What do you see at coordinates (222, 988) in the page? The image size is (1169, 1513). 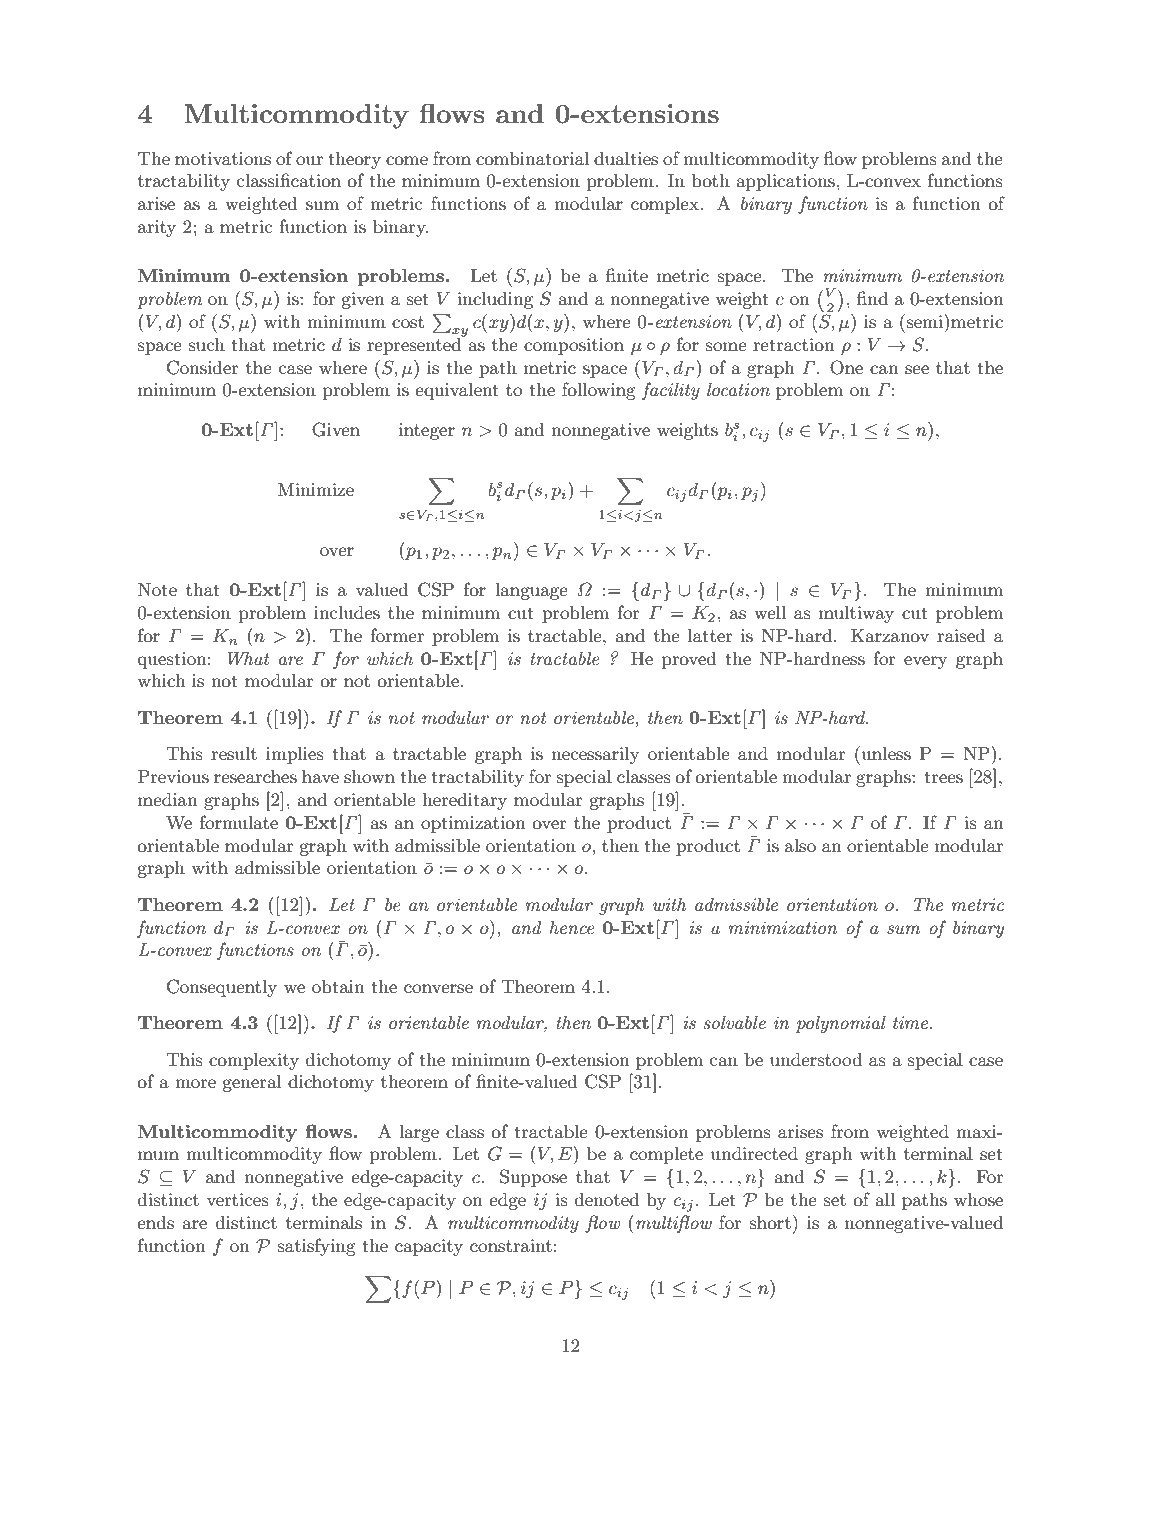 I see `Consequently` at bounding box center [222, 988].
